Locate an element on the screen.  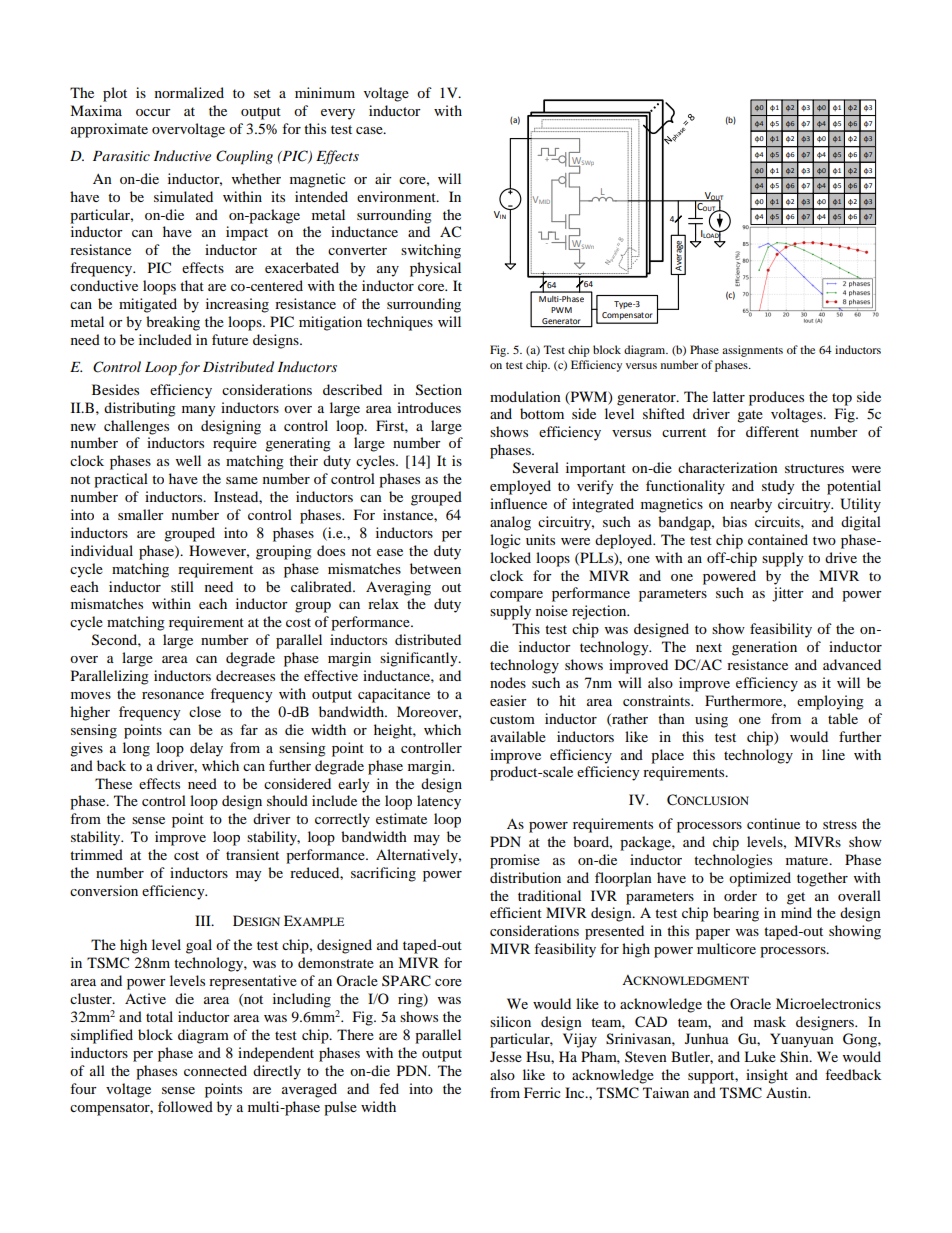
compare is located at coordinates (516, 596).
